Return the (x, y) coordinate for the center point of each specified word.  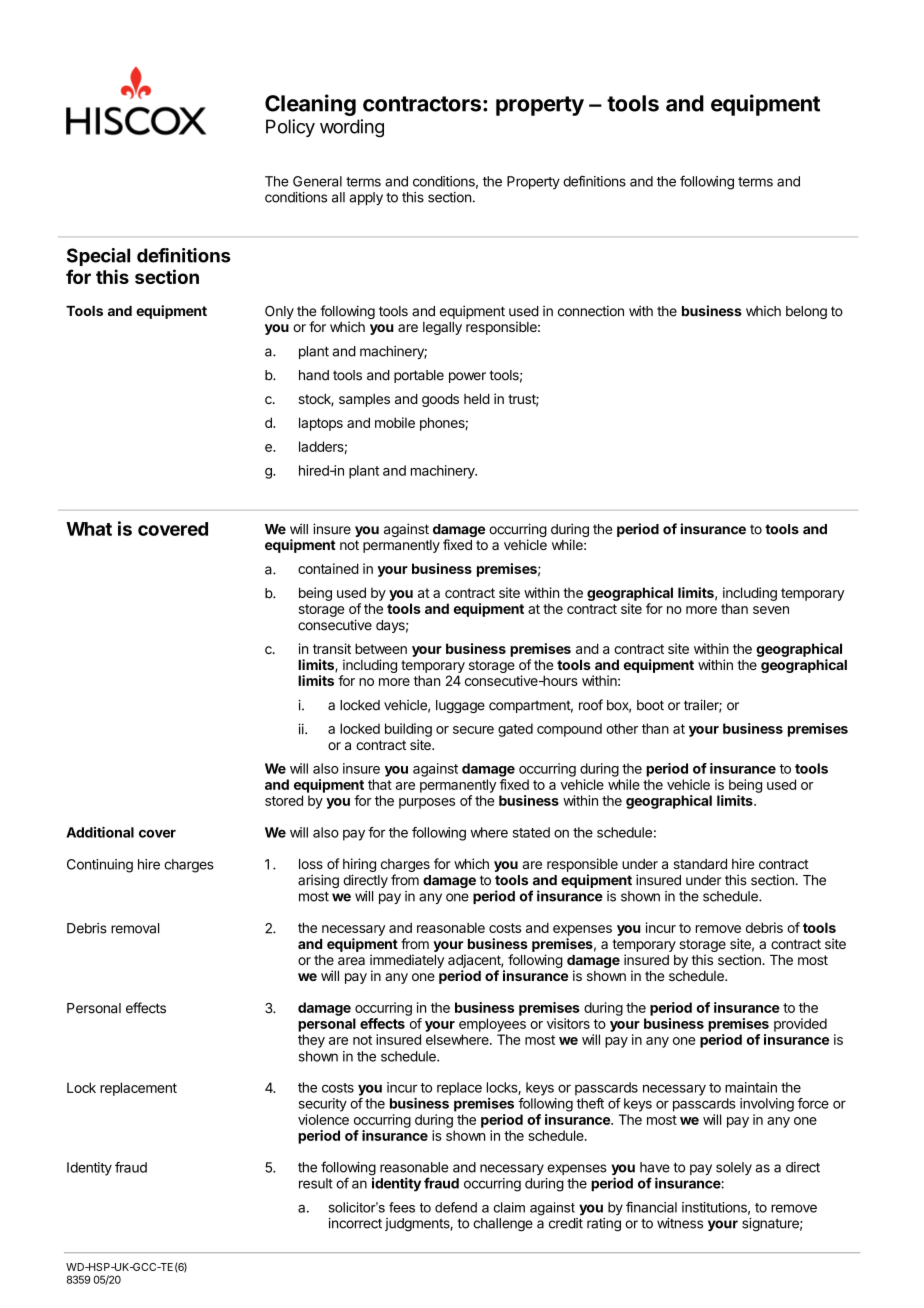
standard (700, 864)
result (316, 1183)
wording (352, 128)
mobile (395, 422)
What (89, 529)
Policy (290, 128)
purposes (427, 803)
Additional (100, 832)
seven (771, 610)
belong (806, 312)
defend (456, 1207)
